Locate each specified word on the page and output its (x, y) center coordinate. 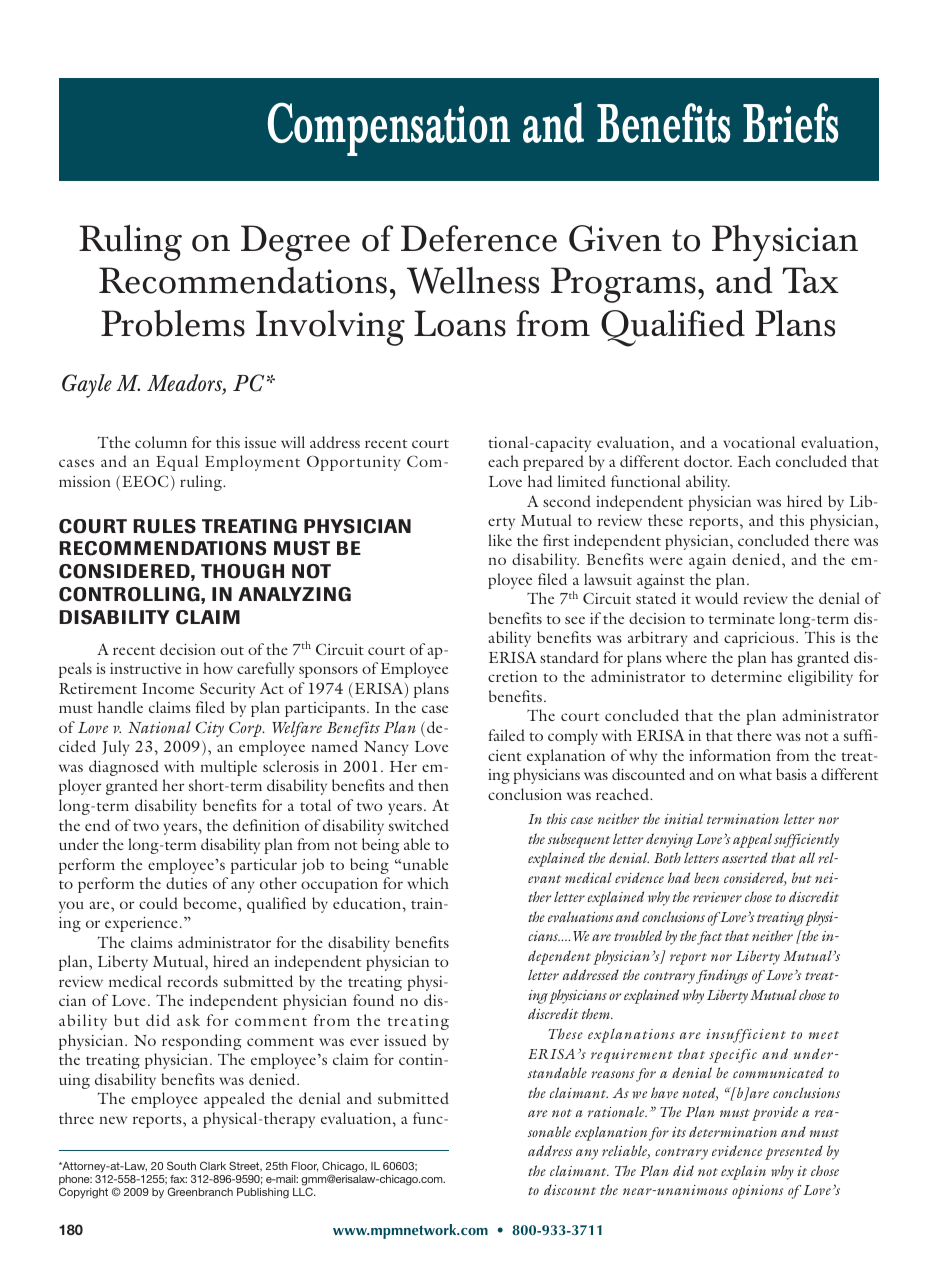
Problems (173, 323)
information (730, 755)
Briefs (790, 123)
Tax (810, 280)
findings (722, 976)
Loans (460, 323)
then (433, 785)
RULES (164, 526)
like (500, 540)
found (373, 1000)
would (716, 598)
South (181, 1165)
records (192, 981)
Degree (295, 243)
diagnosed (124, 768)
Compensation (389, 129)
